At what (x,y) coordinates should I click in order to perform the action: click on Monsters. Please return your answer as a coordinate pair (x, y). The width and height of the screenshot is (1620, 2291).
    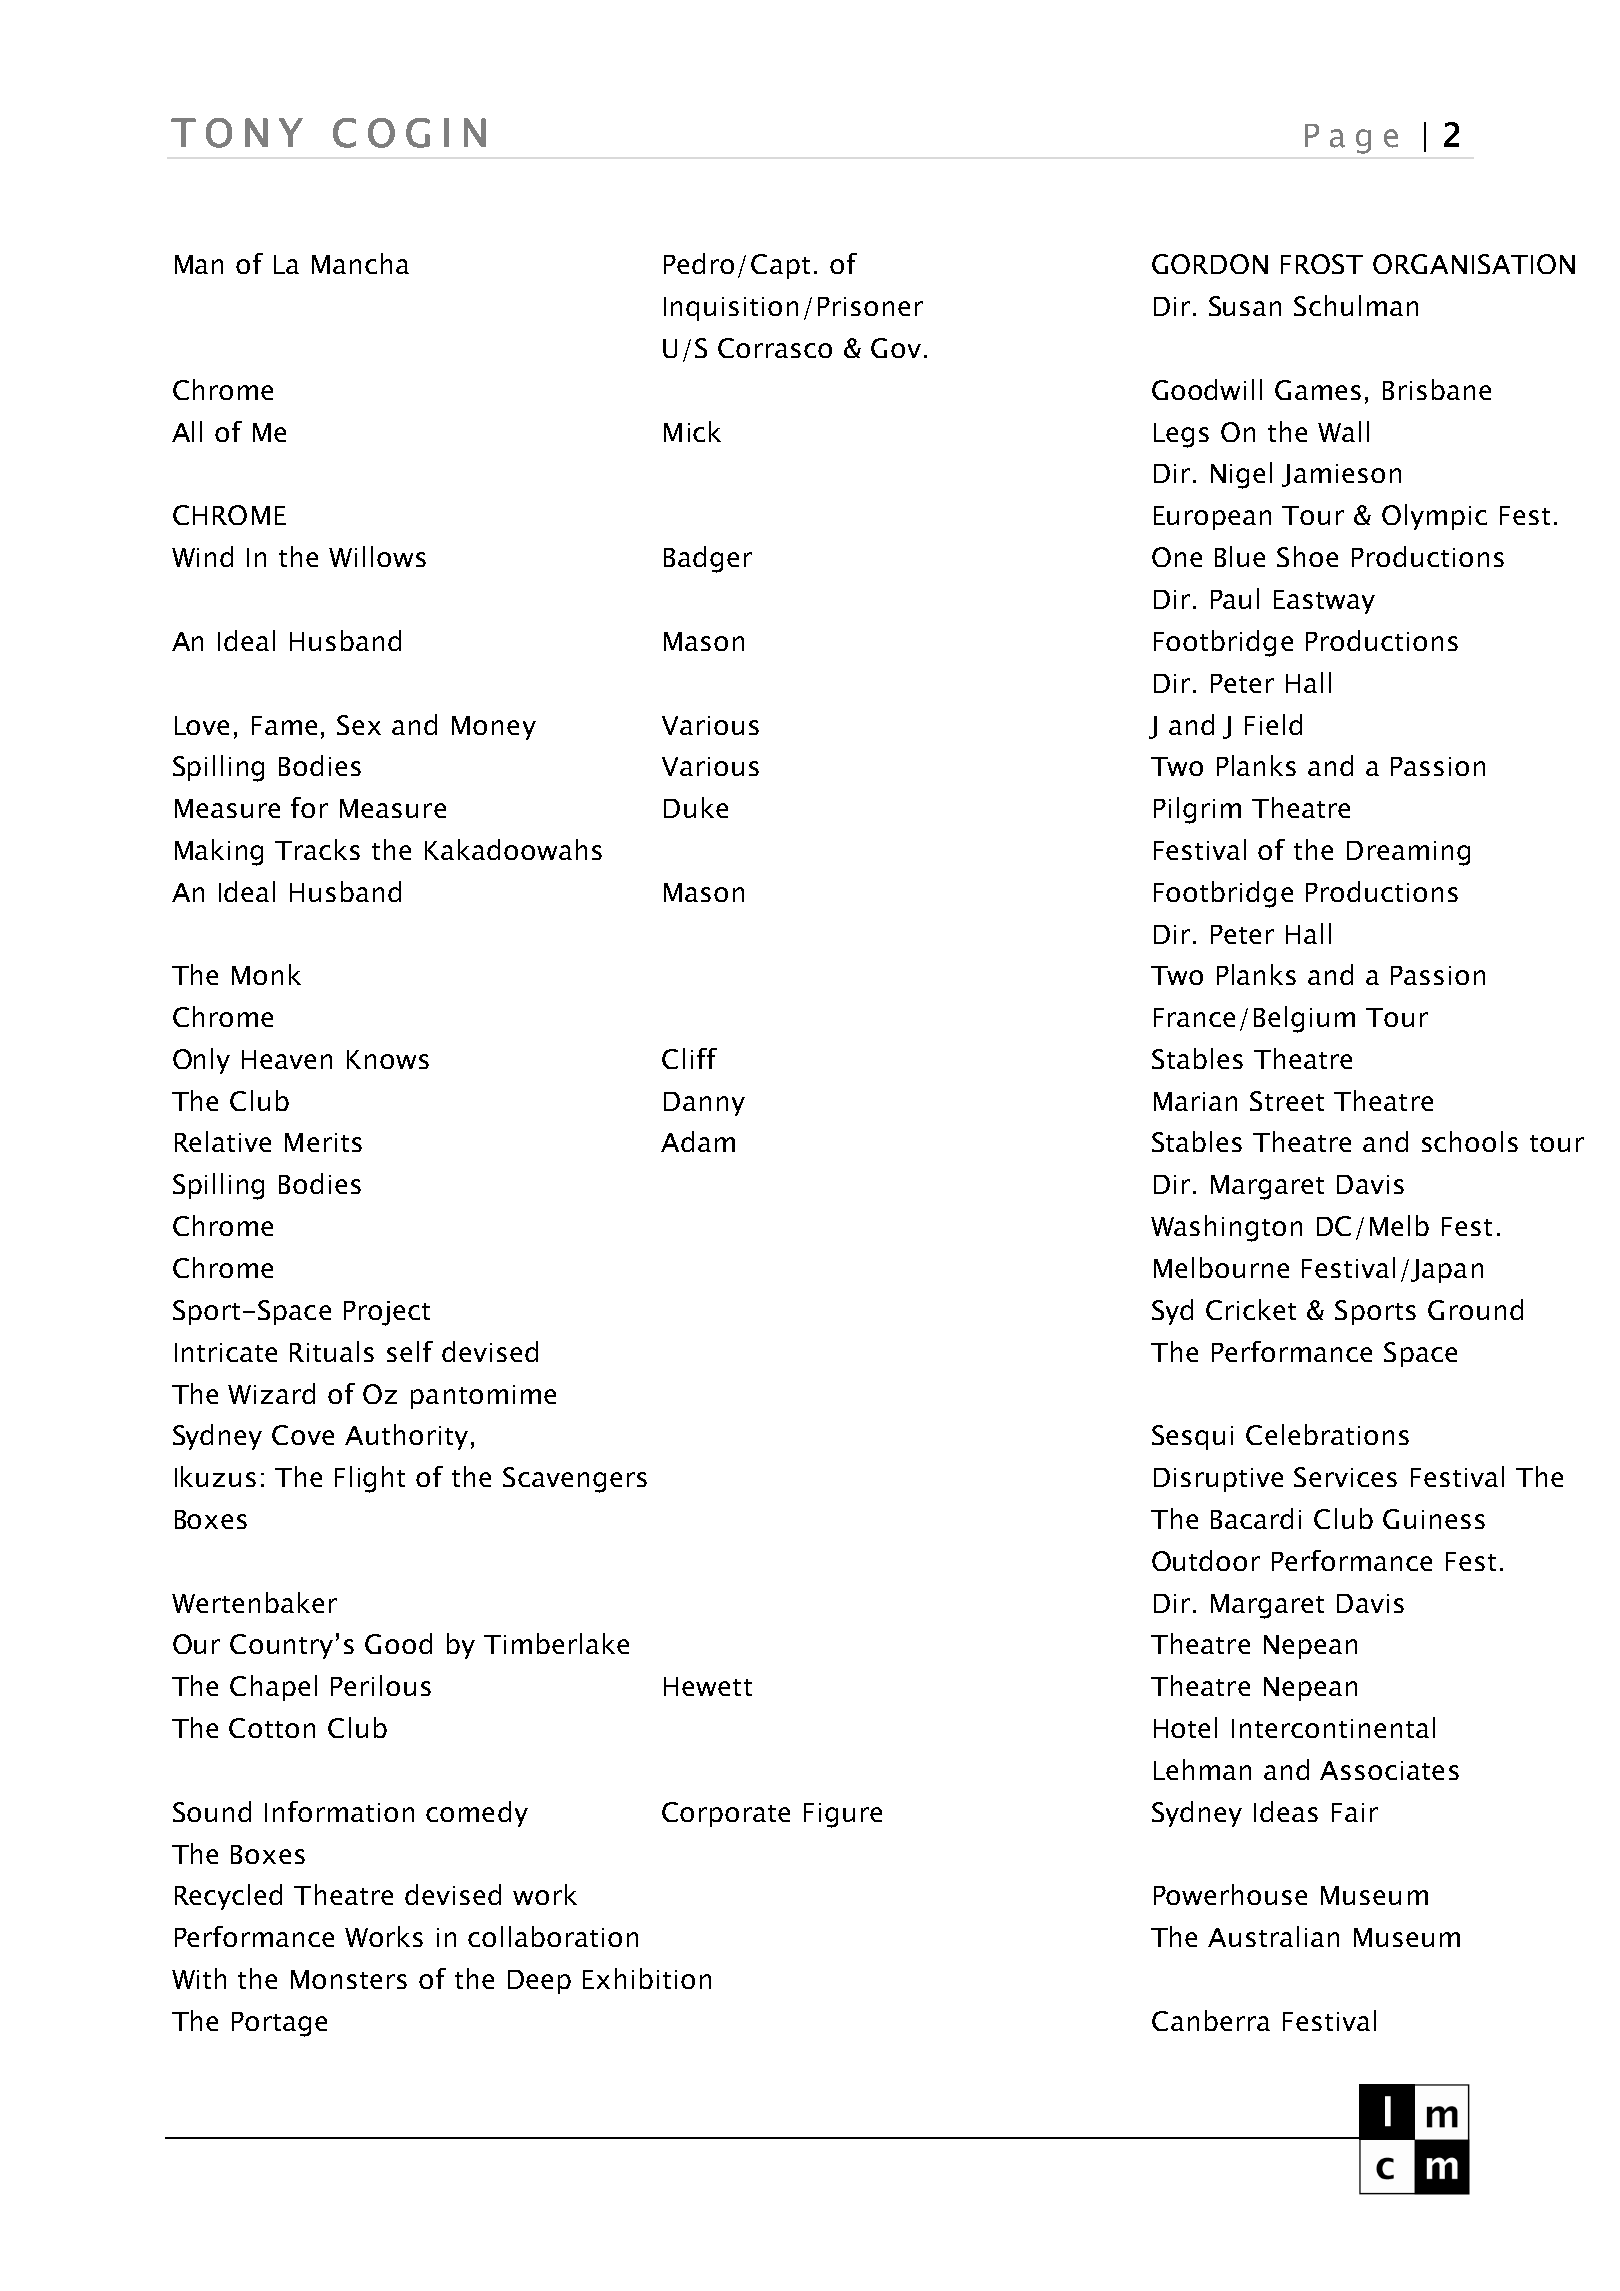
    Looking at the image, I should click on (349, 1979).
